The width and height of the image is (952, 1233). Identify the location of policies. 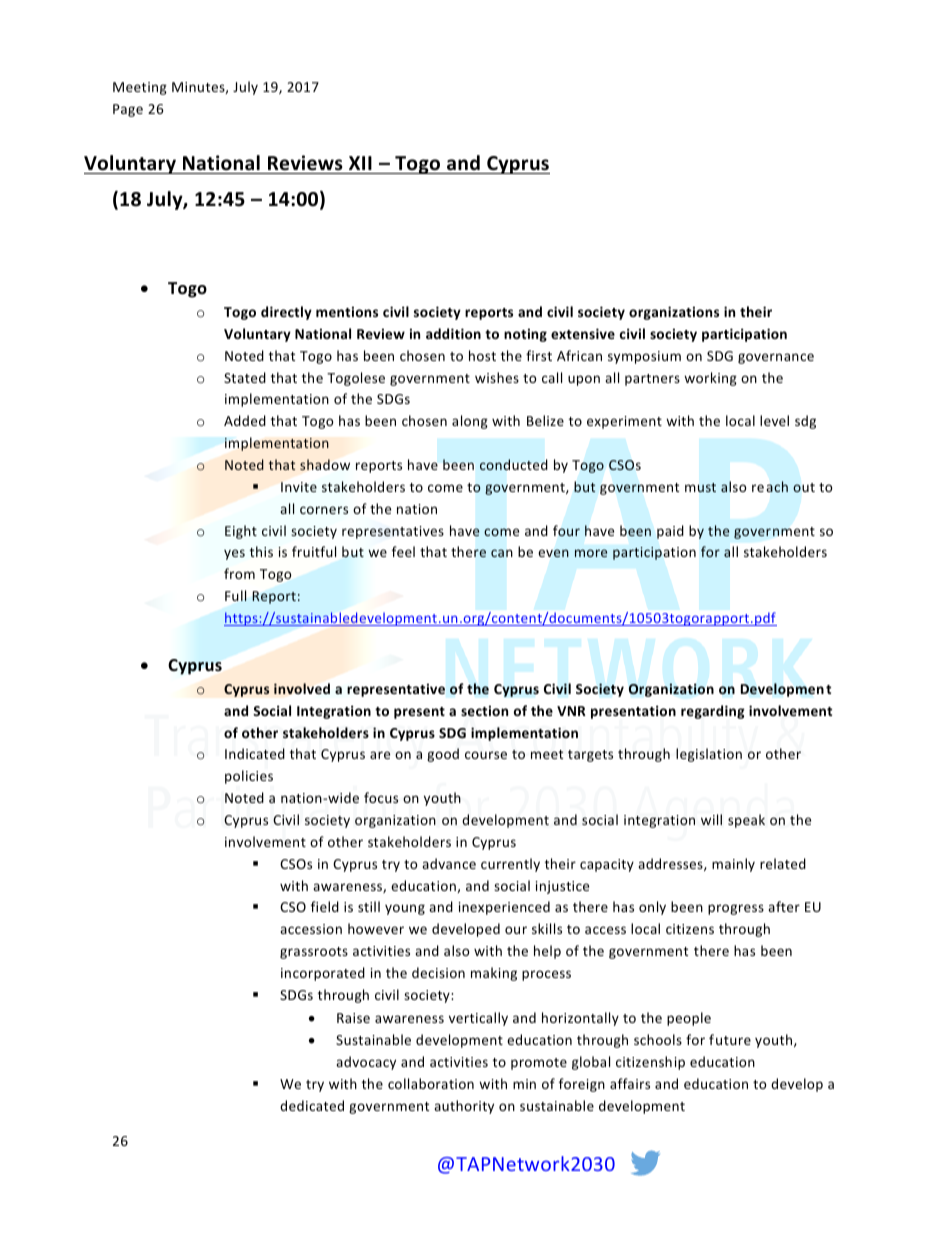
(249, 777).
